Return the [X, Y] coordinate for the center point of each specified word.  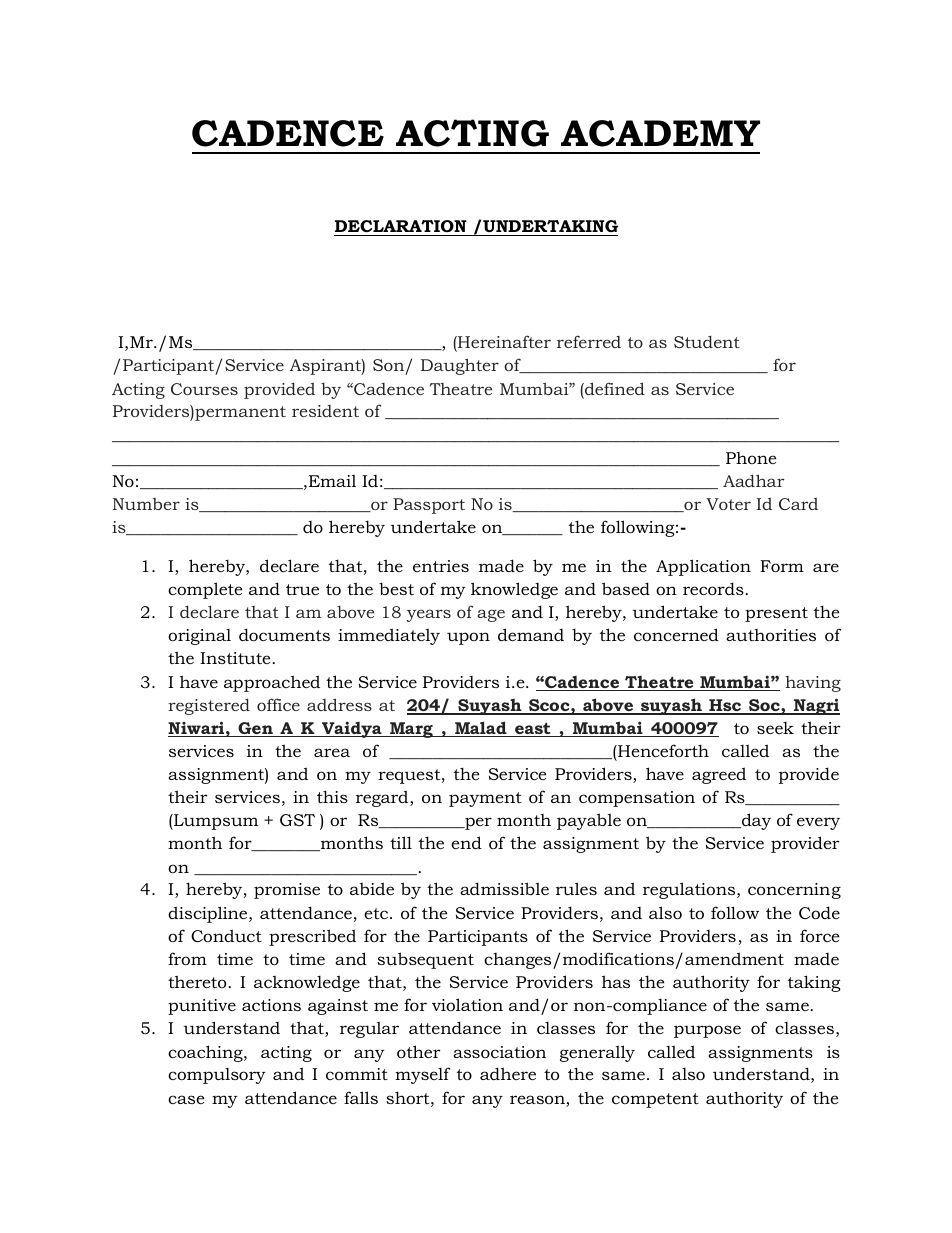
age [491, 615]
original [199, 637]
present [776, 614]
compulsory [217, 1076]
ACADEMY [660, 133]
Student [707, 341]
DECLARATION [401, 226]
